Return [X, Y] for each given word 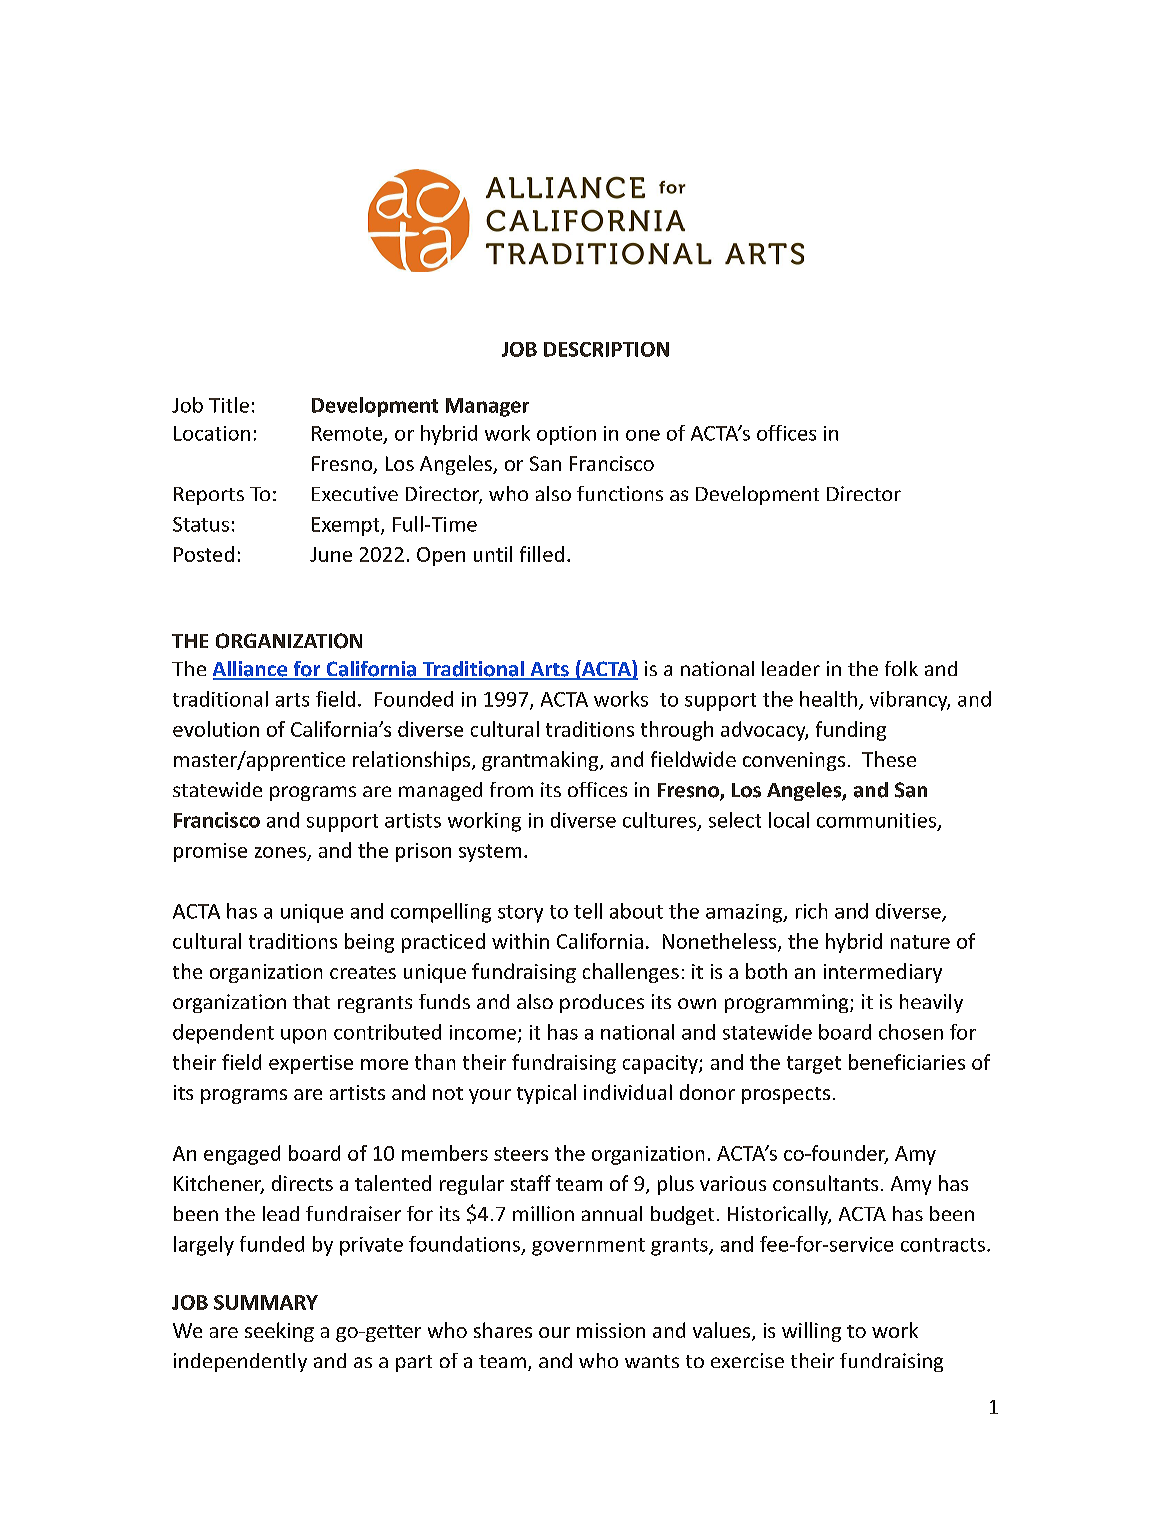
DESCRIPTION [606, 349]
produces [602, 1003]
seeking [279, 1332]
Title [229, 405]
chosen [911, 1032]
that [311, 1001]
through [677, 731]
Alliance [251, 670]
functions [620, 493]
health [828, 699]
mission [611, 1330]
